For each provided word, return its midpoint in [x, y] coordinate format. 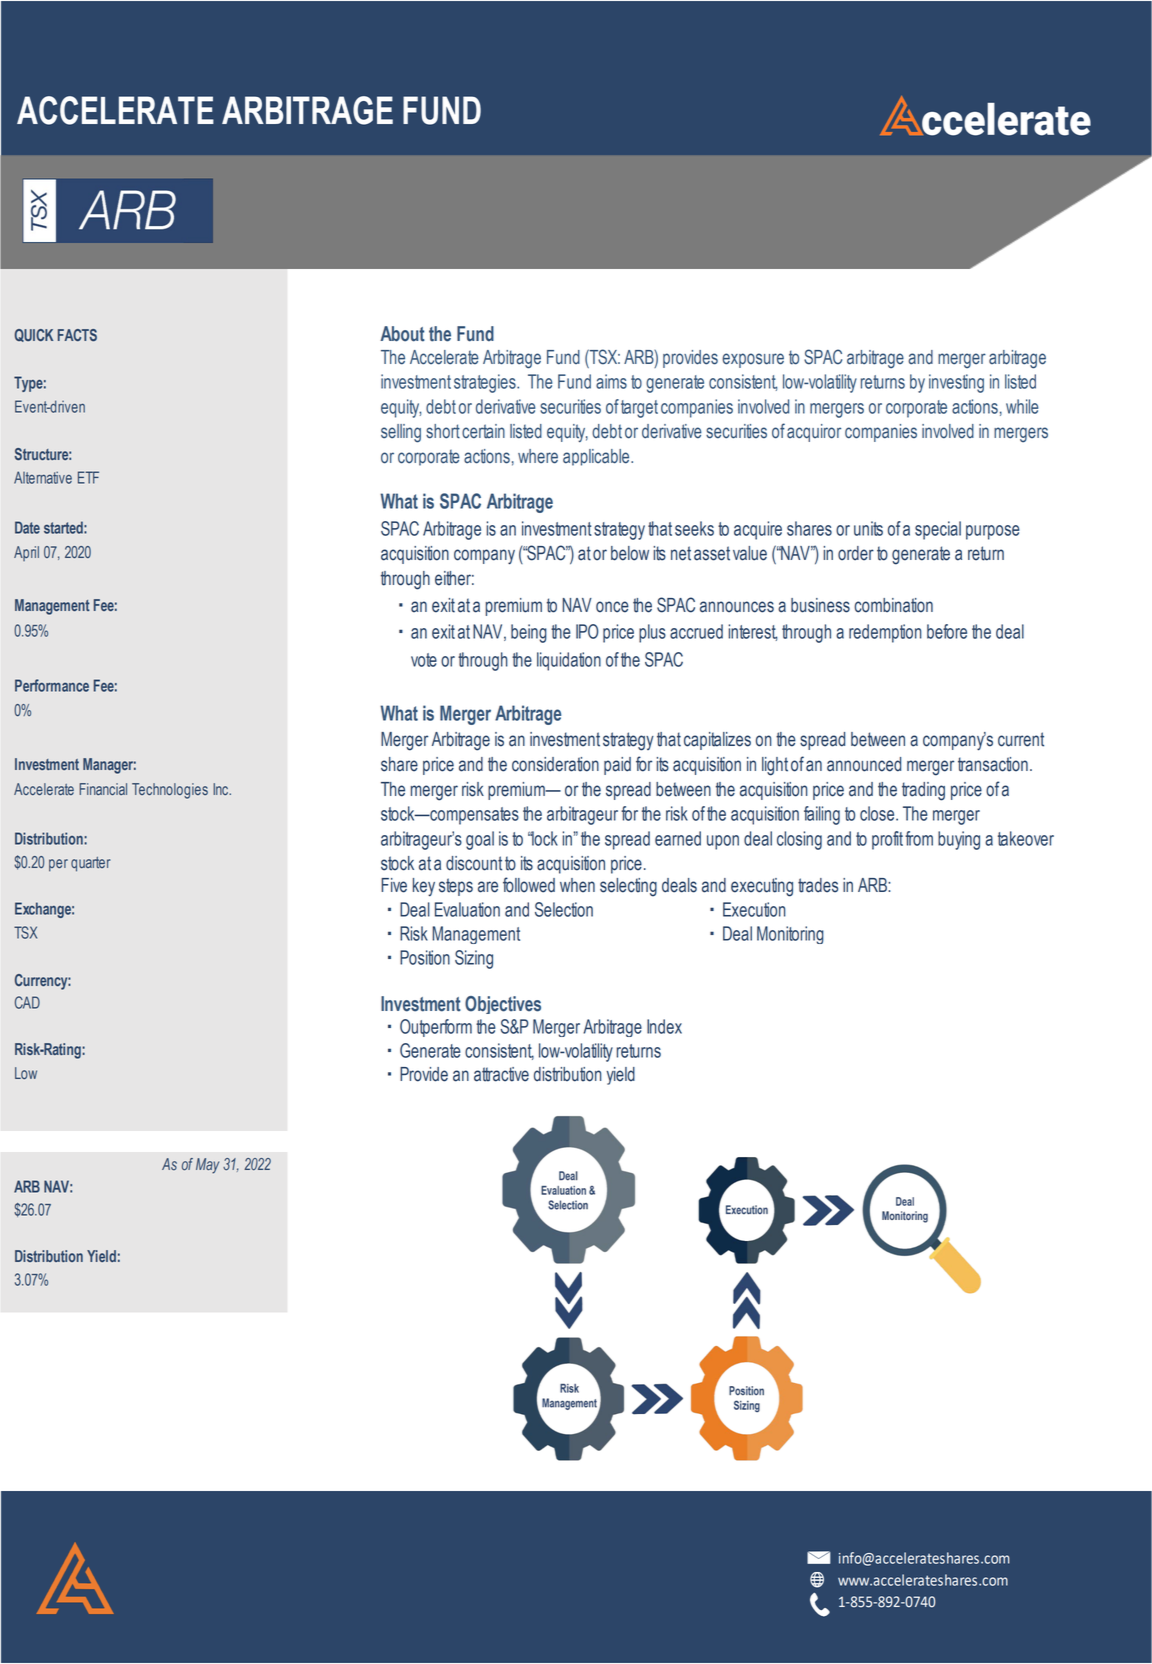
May [207, 1166]
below [630, 553]
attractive [501, 1074]
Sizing [474, 959]
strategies [486, 383]
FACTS [77, 335]
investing [956, 383]
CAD [27, 1002]
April [26, 553]
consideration [555, 764]
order [856, 553]
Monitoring [790, 935]
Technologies [170, 791]
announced [864, 764]
